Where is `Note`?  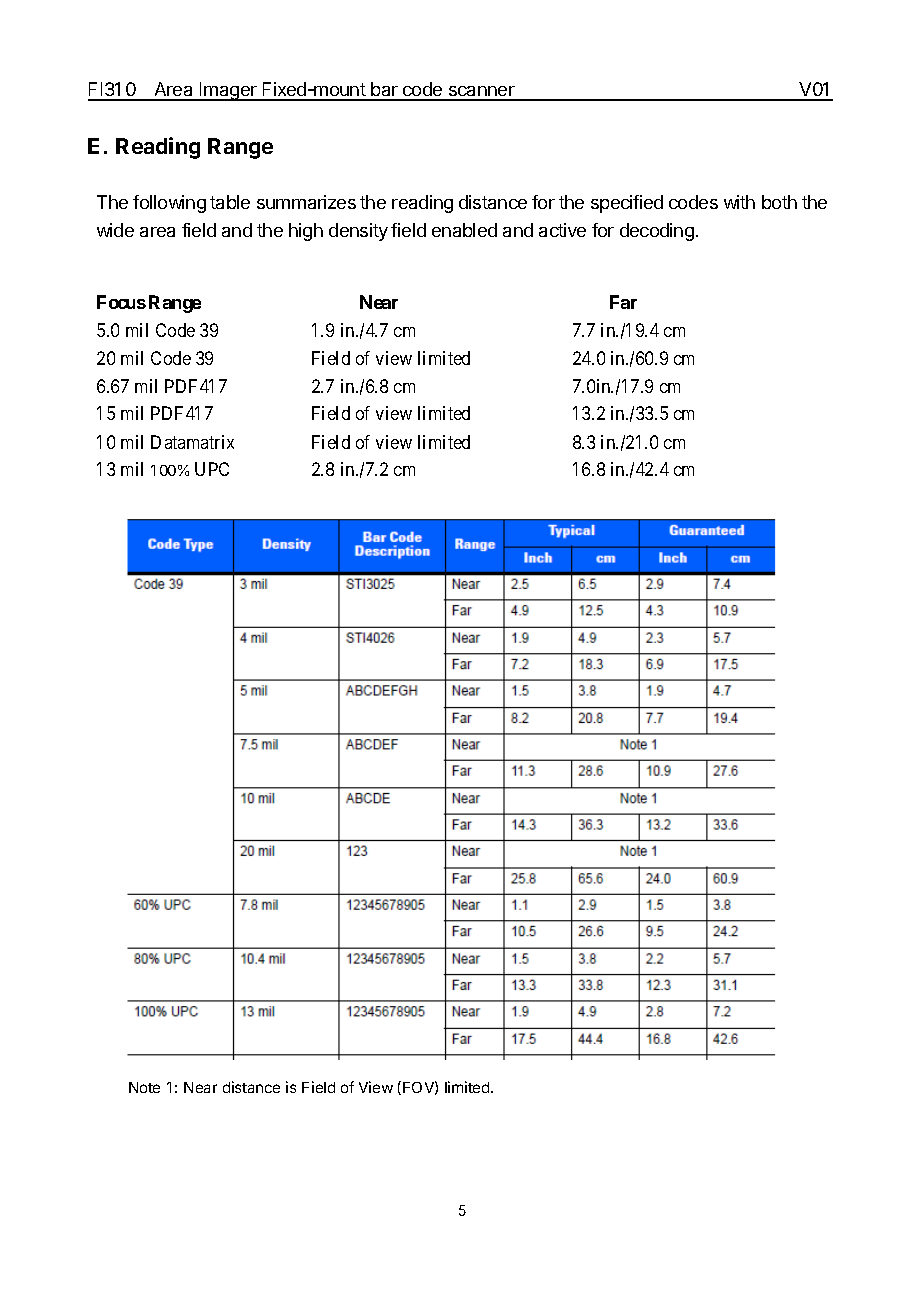
Note is located at coordinates (144, 1087).
